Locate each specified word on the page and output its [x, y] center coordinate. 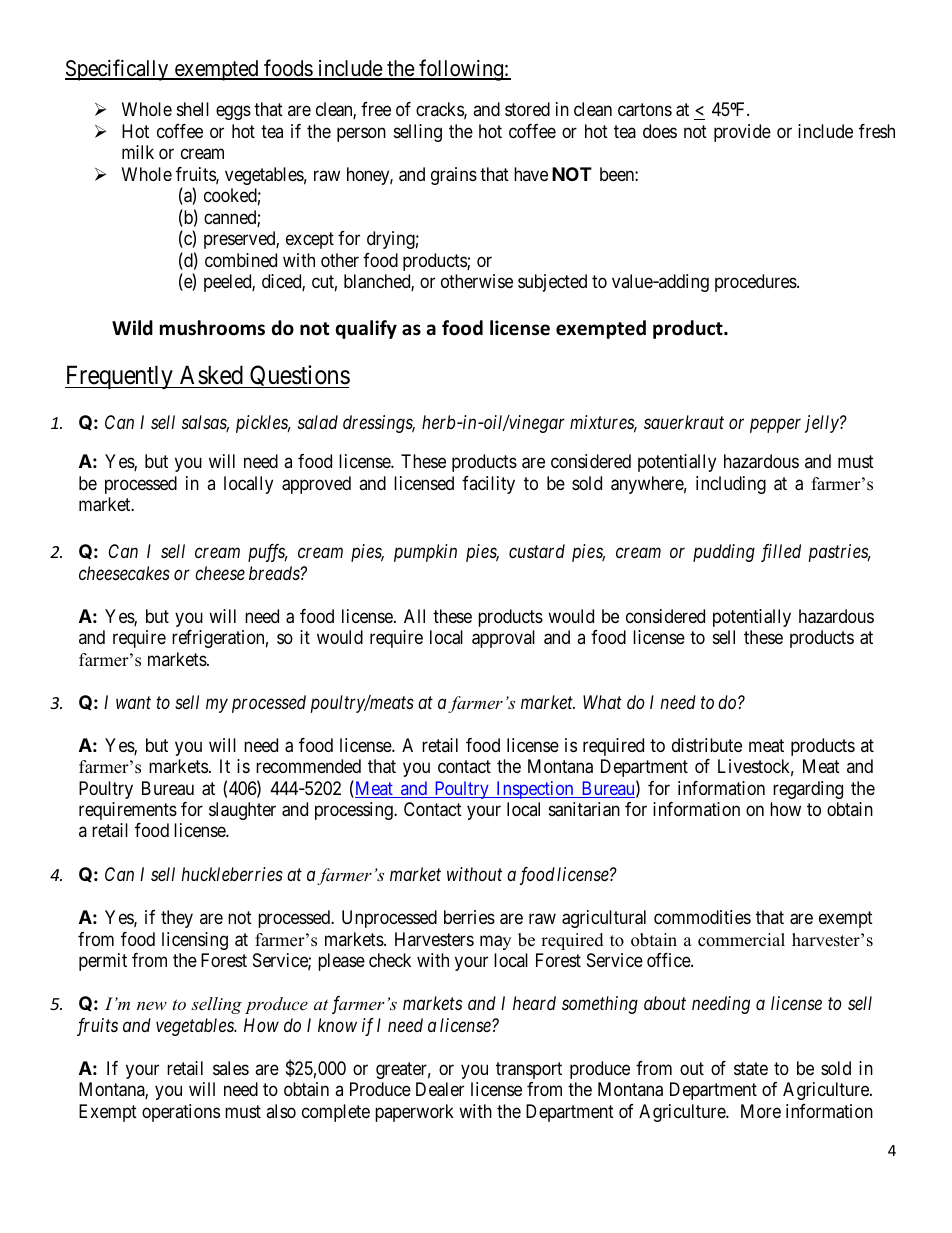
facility [488, 485]
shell [193, 109]
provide [742, 133]
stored [527, 109]
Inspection [535, 790]
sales [231, 1068]
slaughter [242, 811]
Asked [211, 375]
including [731, 485]
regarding [808, 790]
